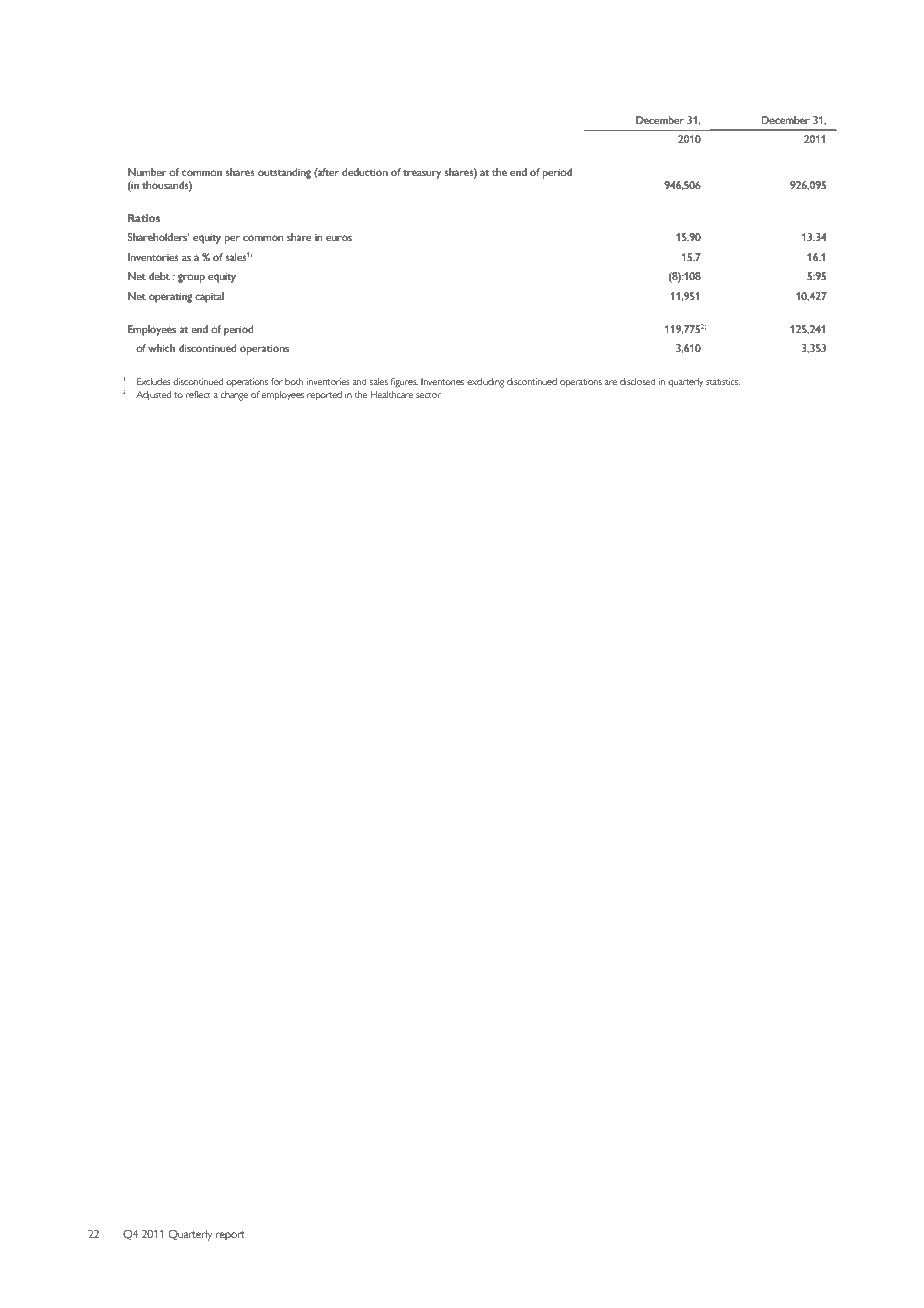 Image resolution: width=924 pixels, height=1308 pixels. Describe the element at coordinates (191, 278) in the page. I see `group` at that location.
